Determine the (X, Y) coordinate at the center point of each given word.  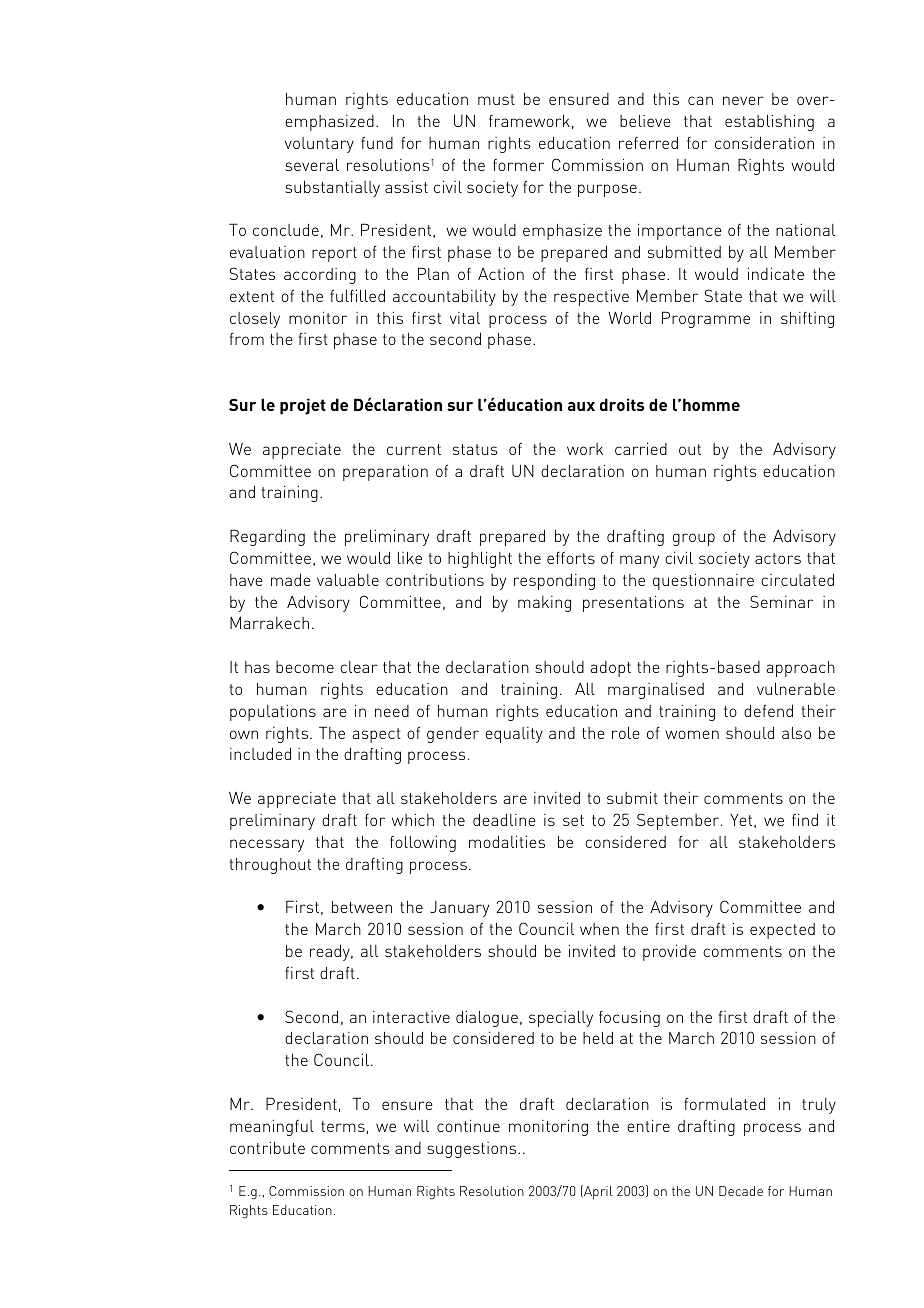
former (518, 164)
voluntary (319, 145)
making (544, 604)
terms (343, 1126)
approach (800, 669)
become (305, 667)
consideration (764, 143)
